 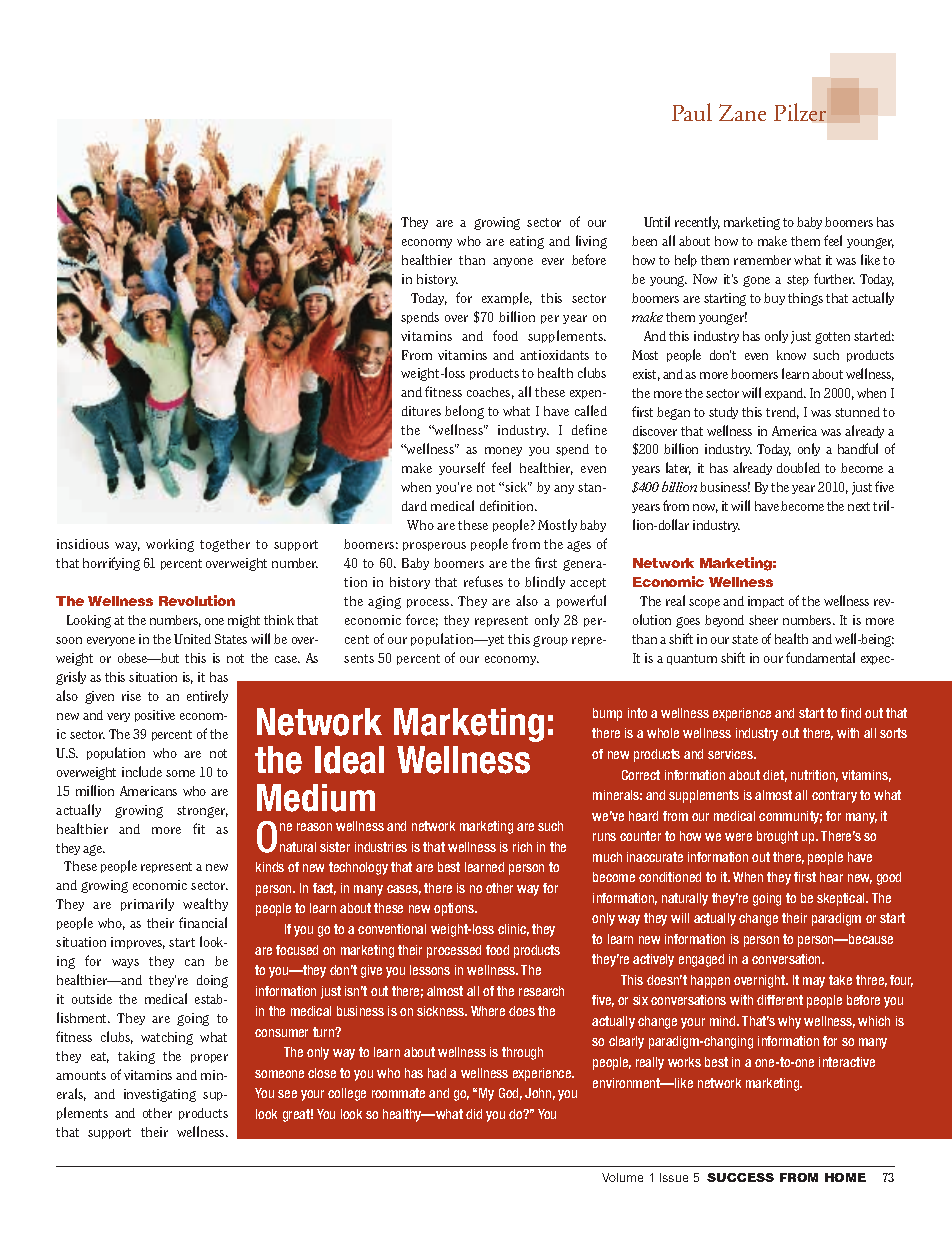 What do you see at coordinates (160, 1095) in the document?
I see `investigating` at bounding box center [160, 1095].
